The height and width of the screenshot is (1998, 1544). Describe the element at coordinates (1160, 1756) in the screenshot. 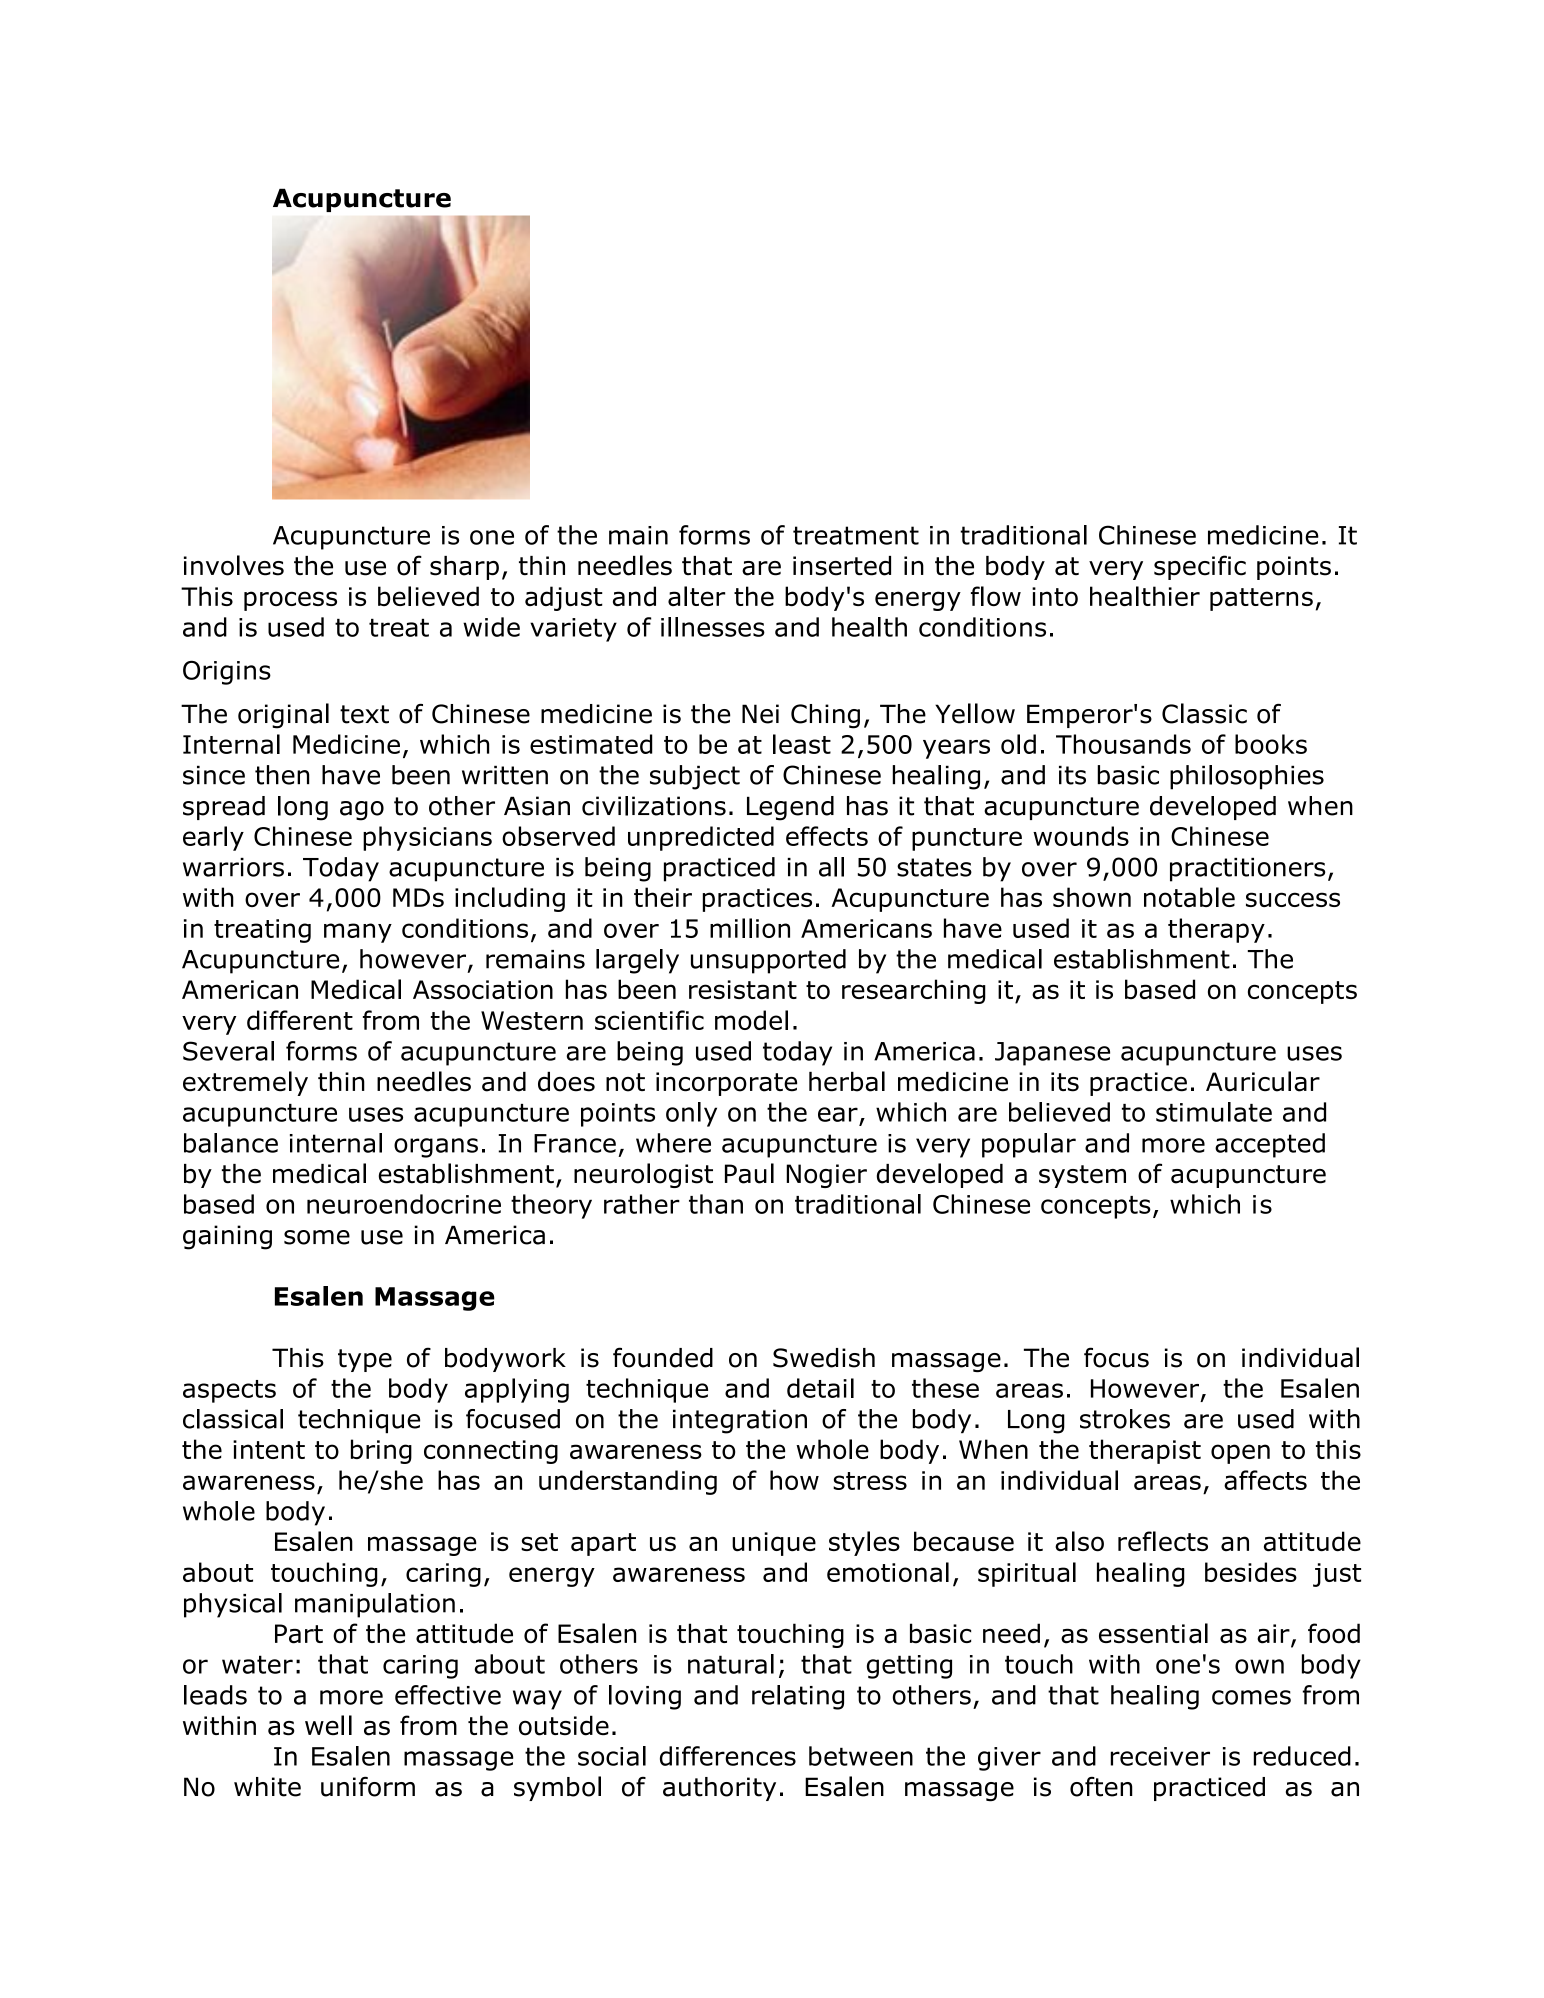

I see `receiver` at that location.
